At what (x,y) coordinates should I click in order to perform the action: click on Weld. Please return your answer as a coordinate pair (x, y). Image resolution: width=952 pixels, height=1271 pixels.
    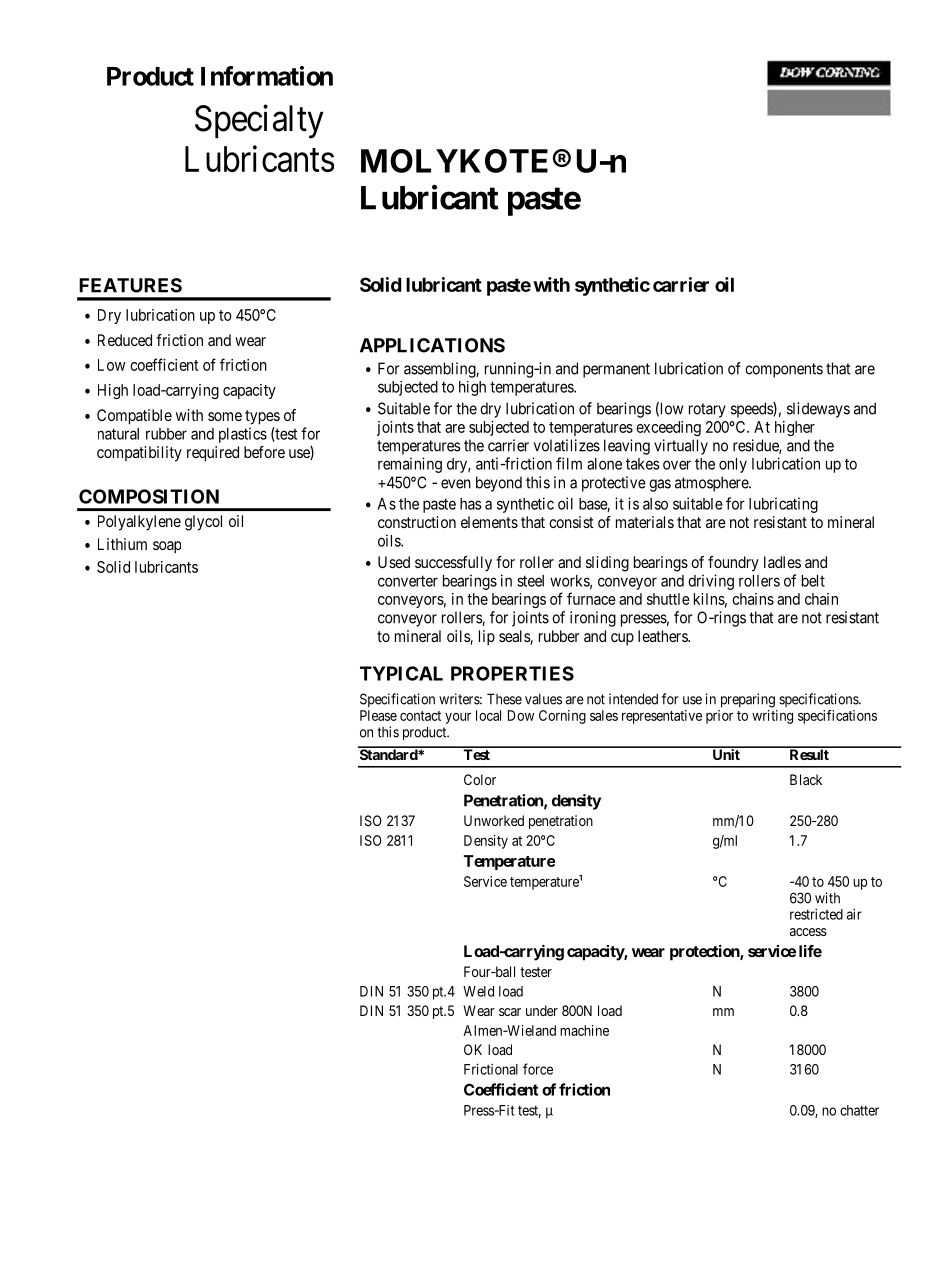
    Looking at the image, I should click on (478, 991).
